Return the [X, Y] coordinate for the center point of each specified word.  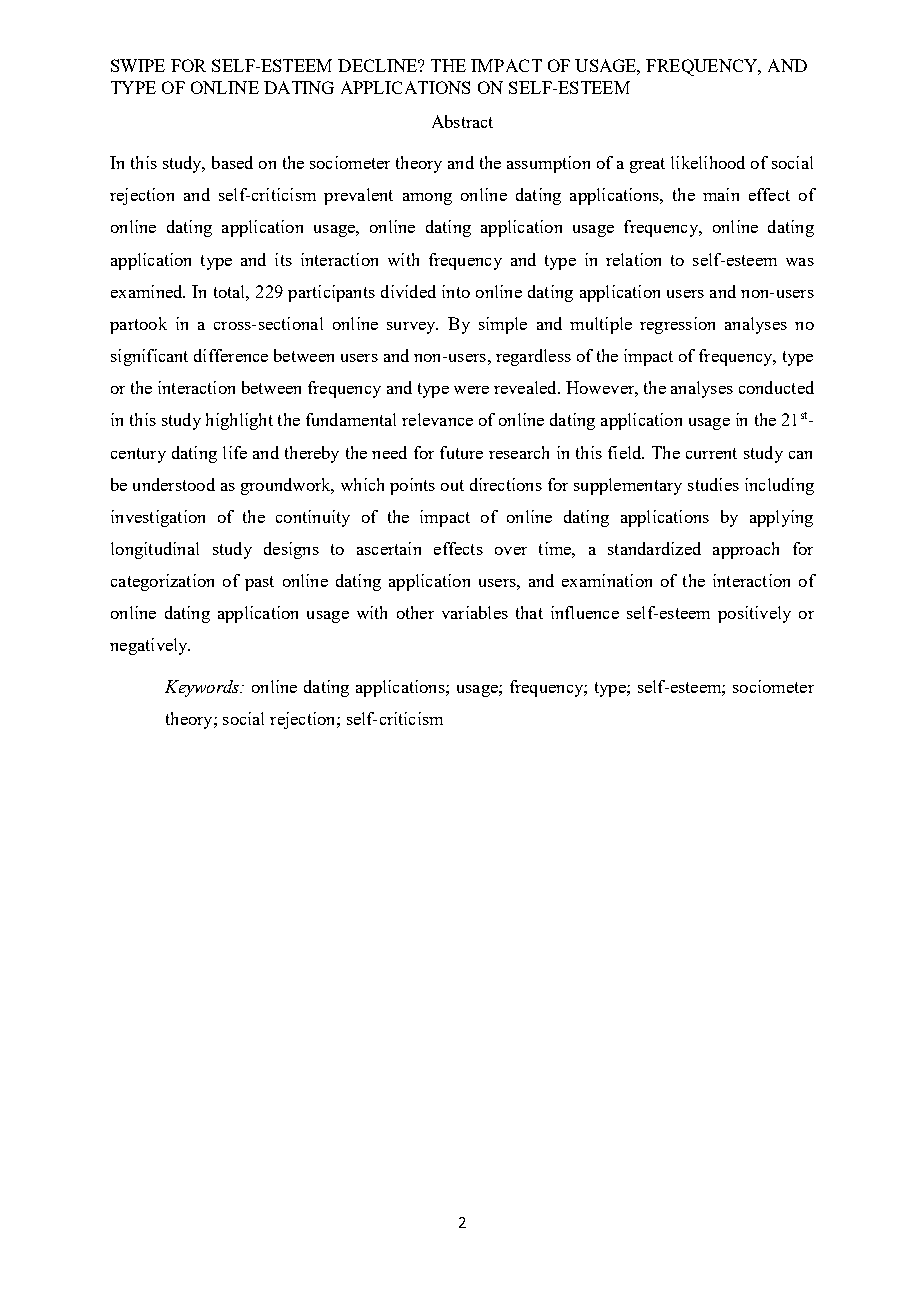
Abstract [462, 121]
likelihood [708, 162]
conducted [776, 387]
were [471, 390]
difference [231, 355]
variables [475, 612]
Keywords [203, 688]
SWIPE [138, 65]
